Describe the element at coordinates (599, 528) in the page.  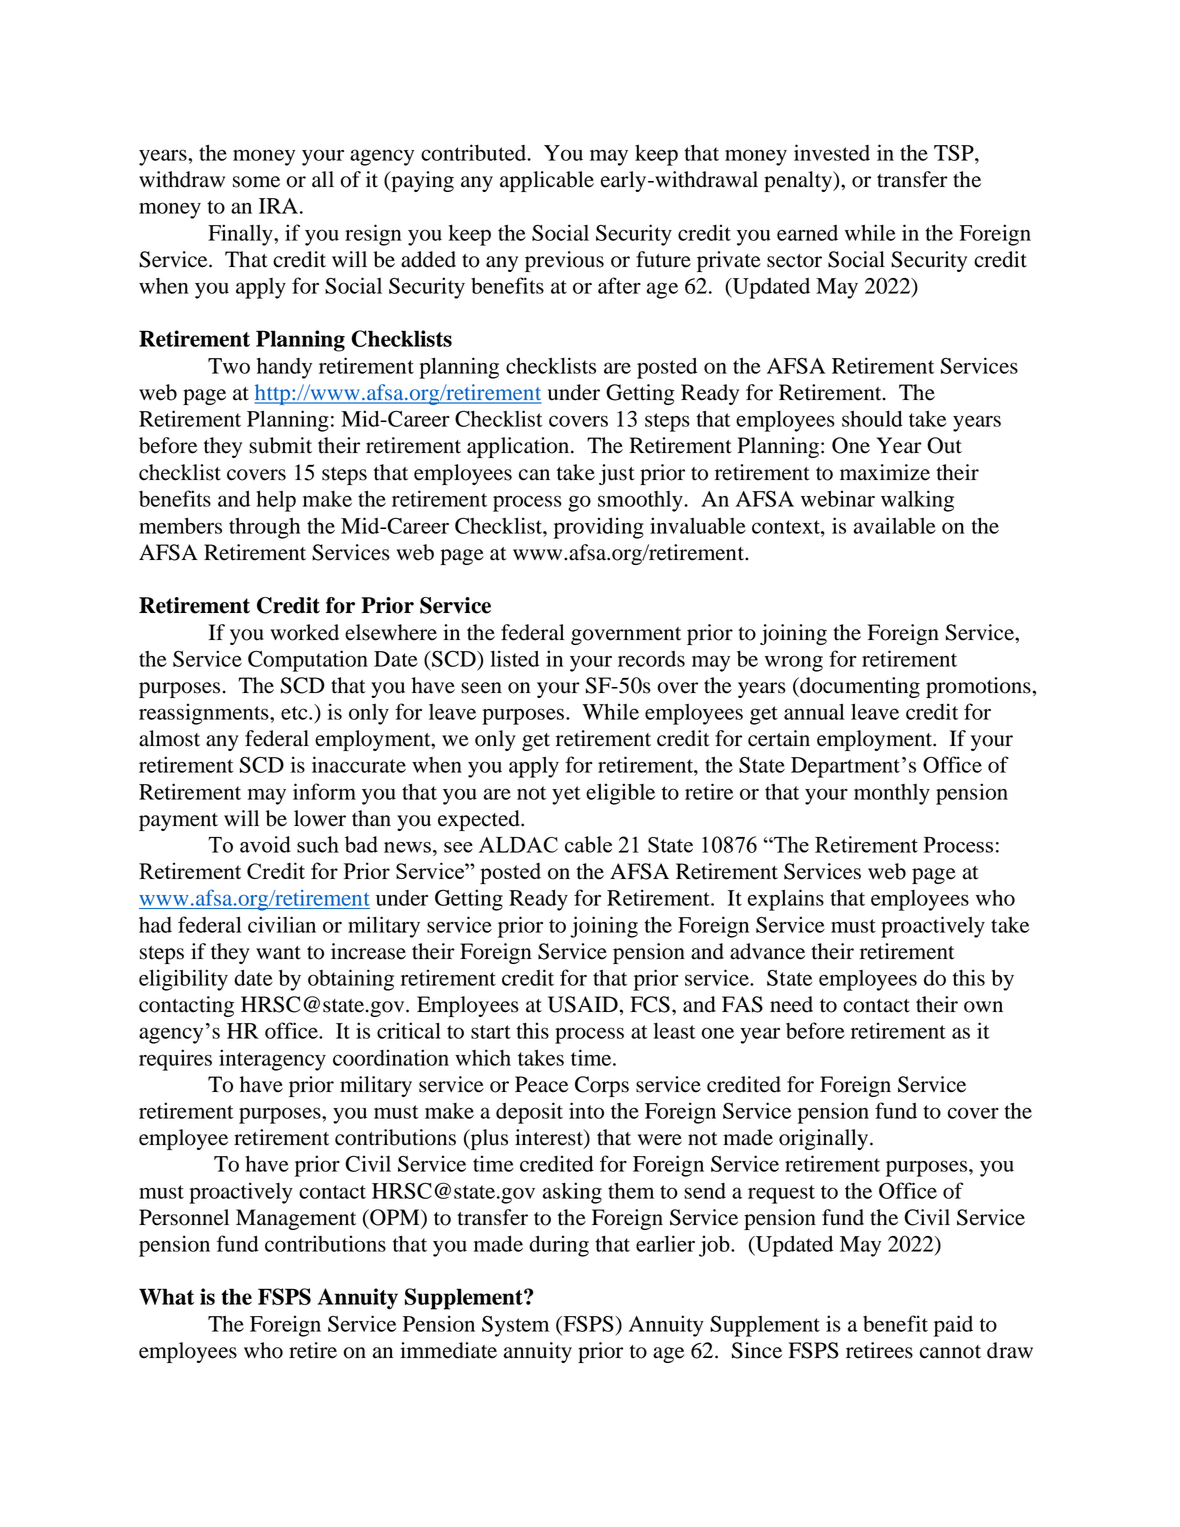
I see `providing` at that location.
